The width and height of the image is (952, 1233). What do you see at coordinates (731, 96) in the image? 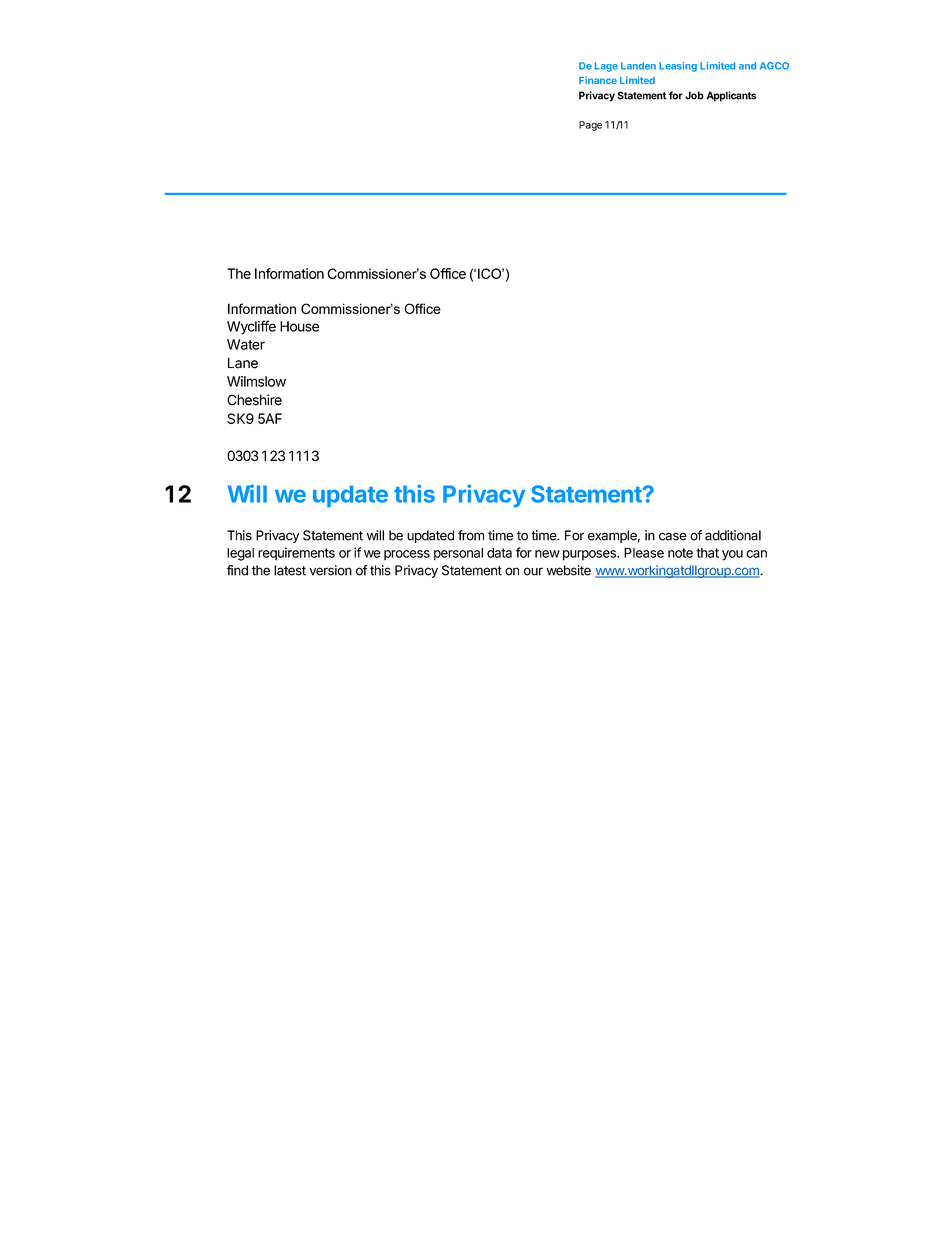
I see `Applicants` at bounding box center [731, 96].
